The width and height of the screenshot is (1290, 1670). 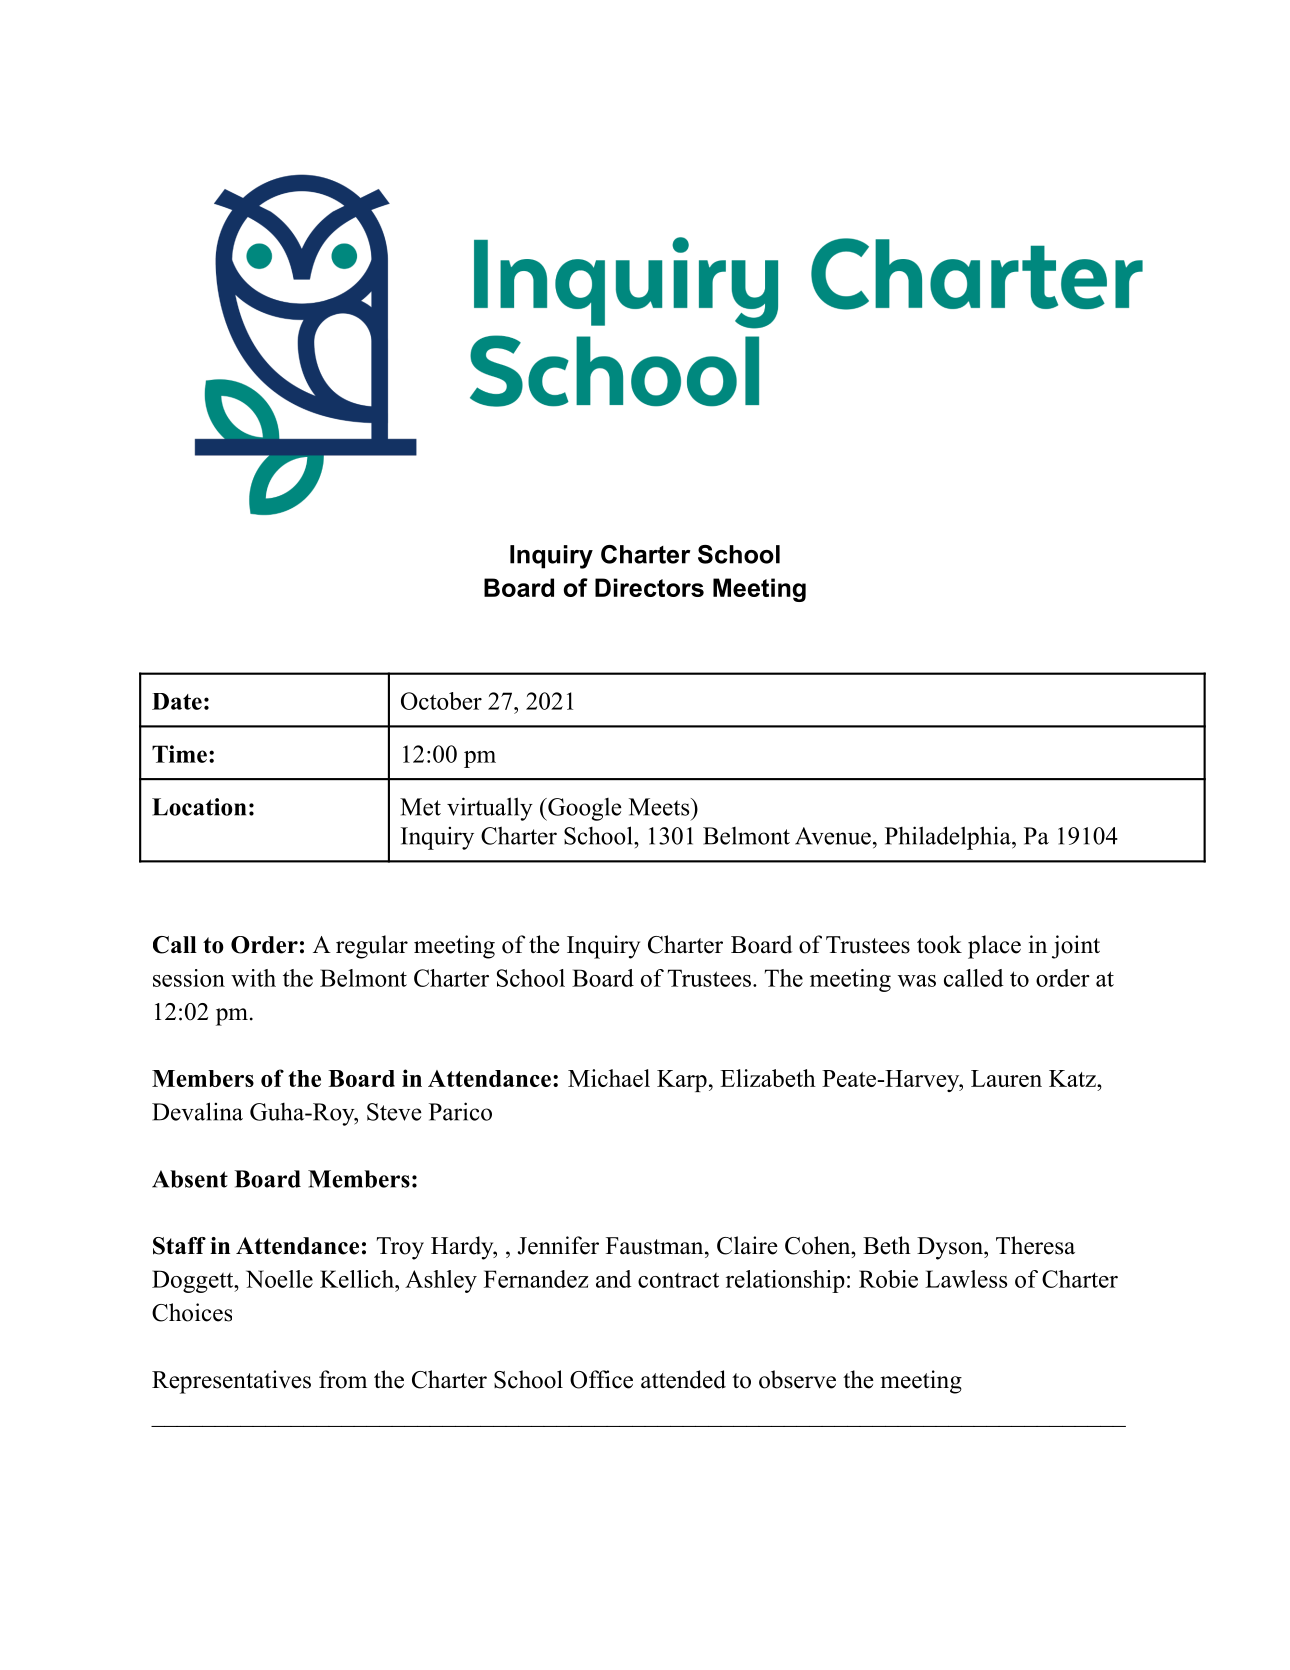 I want to click on Directors, so click(x=649, y=587).
